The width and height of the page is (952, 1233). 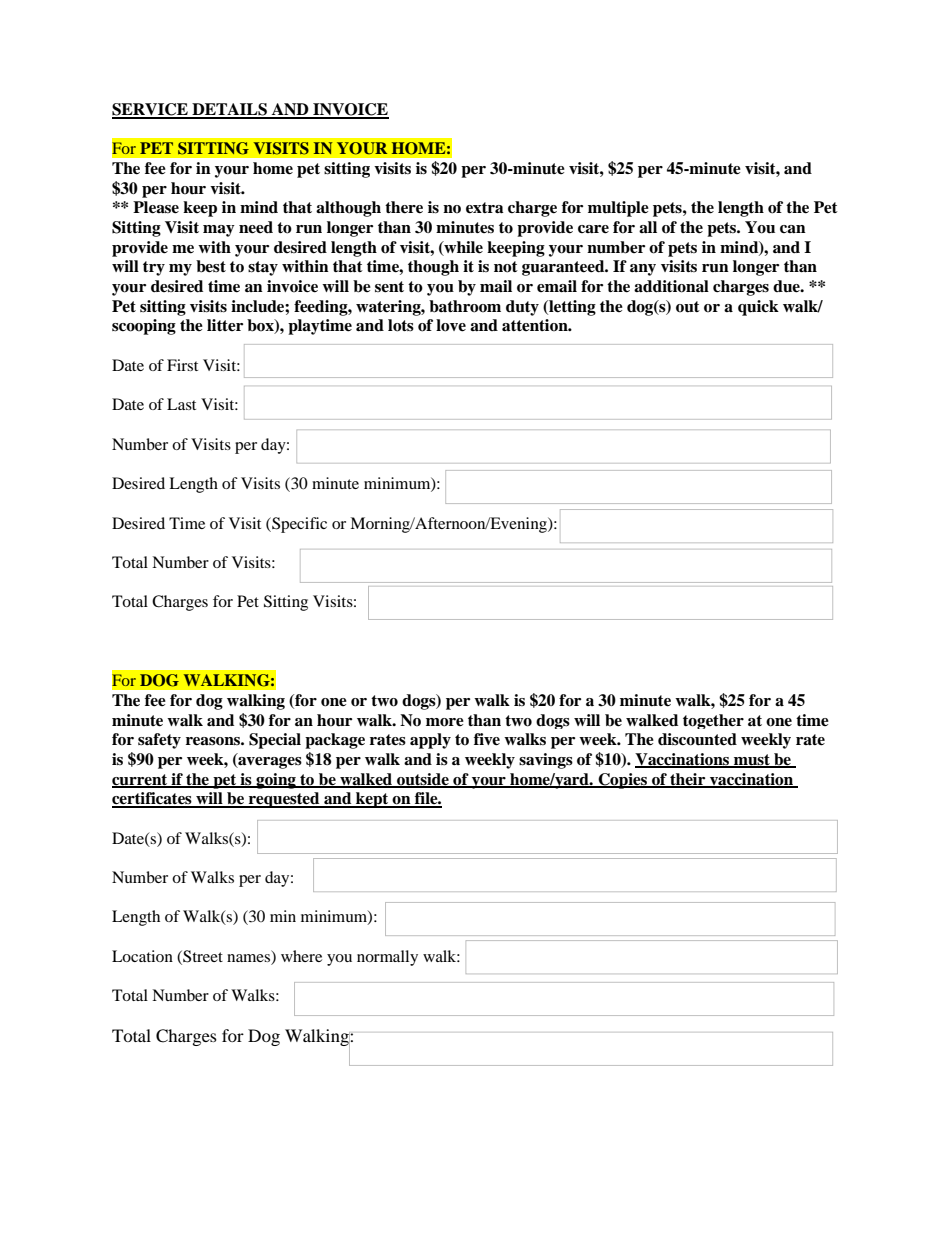 I want to click on Last, so click(x=181, y=404).
